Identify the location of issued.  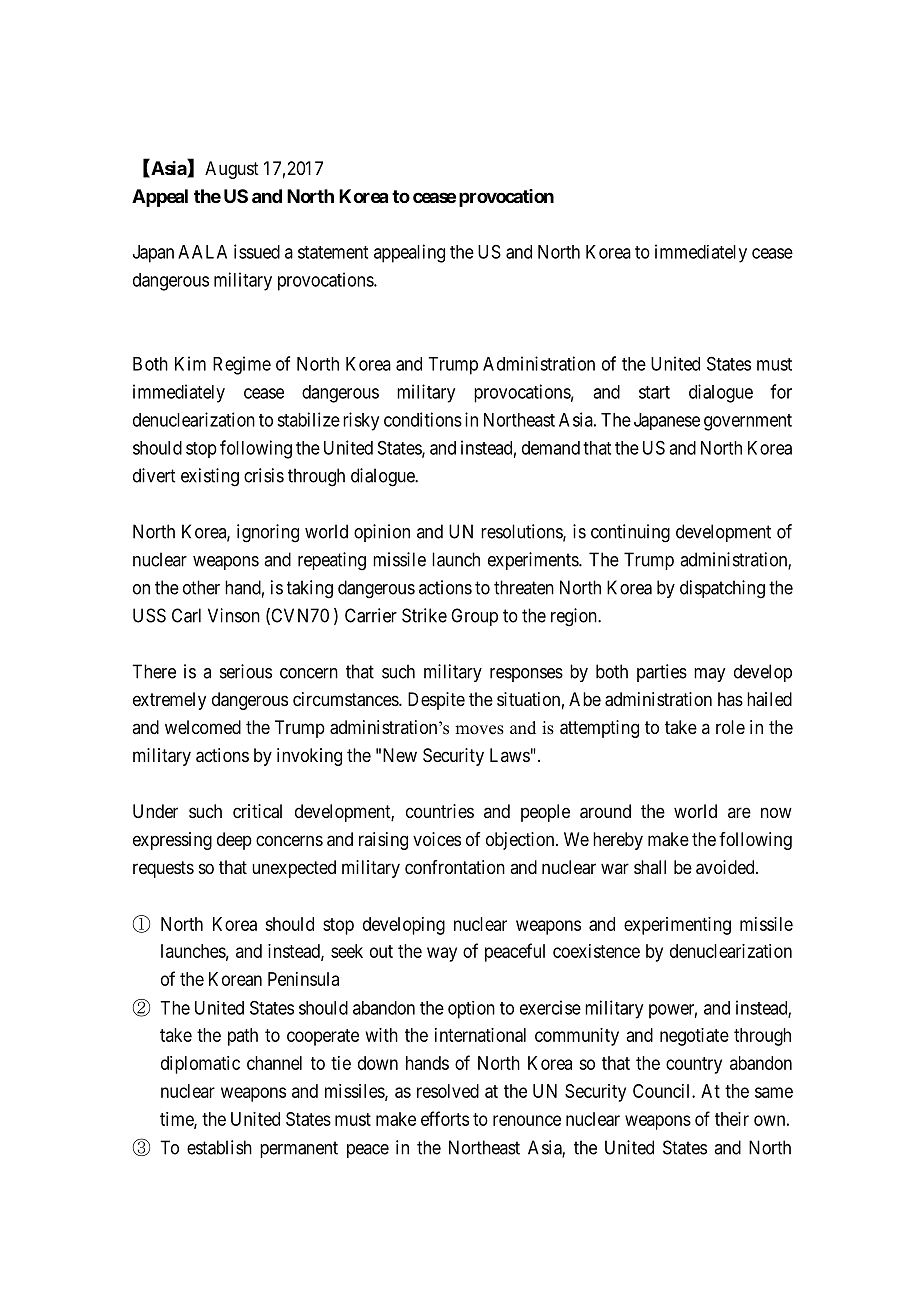
(257, 251).
